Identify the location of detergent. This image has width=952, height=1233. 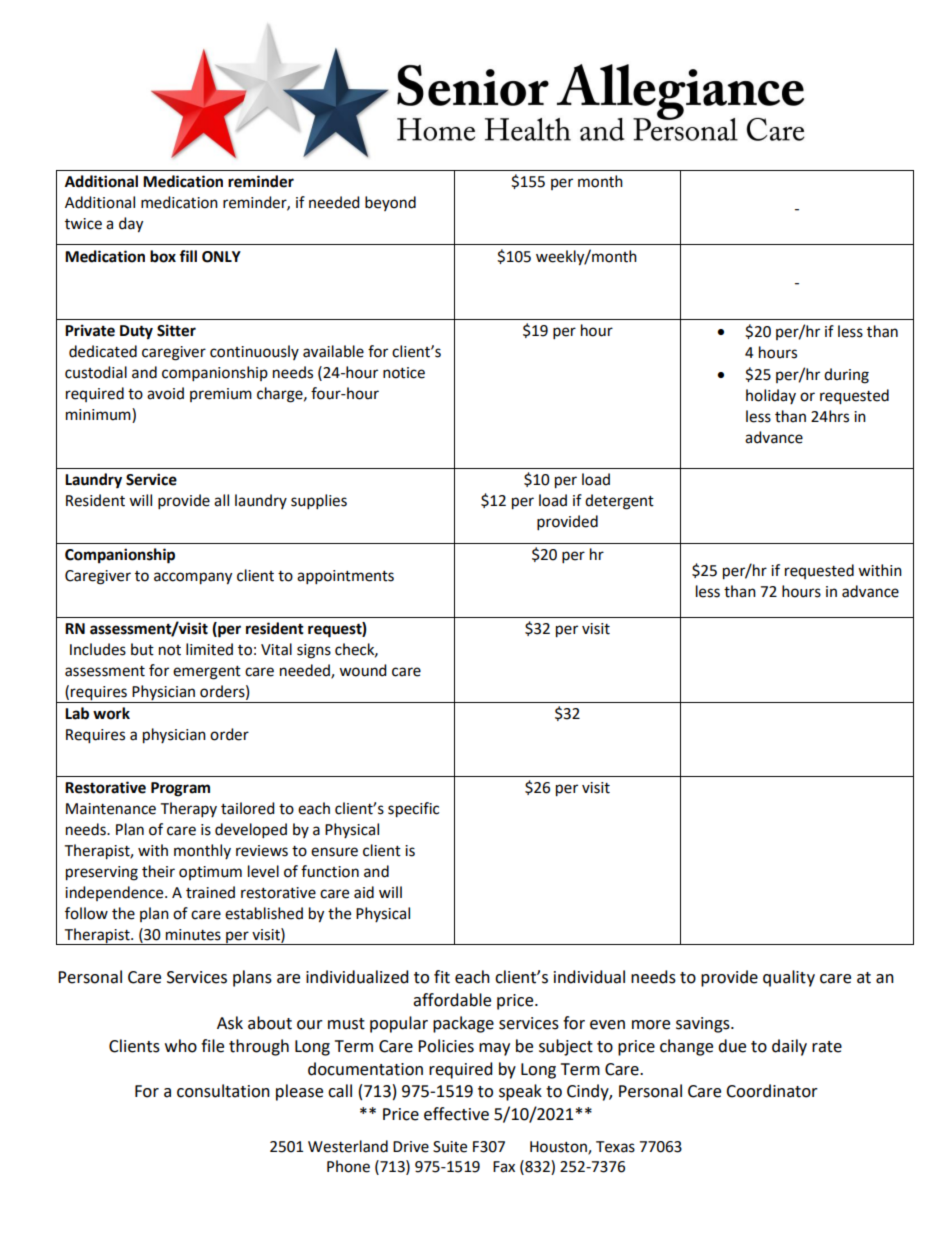
(619, 502).
